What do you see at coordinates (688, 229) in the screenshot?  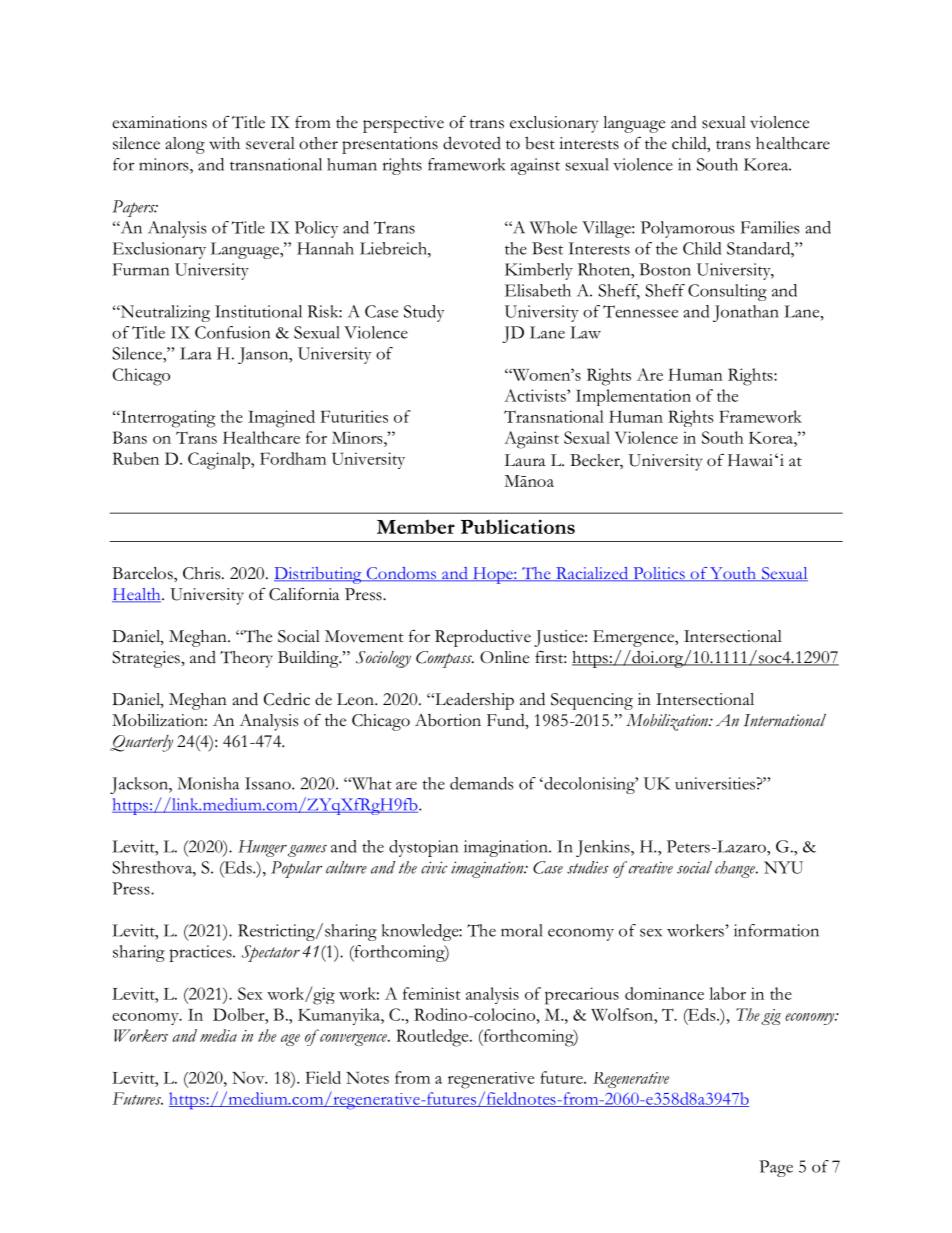 I see `Polyamorous` at bounding box center [688, 229].
